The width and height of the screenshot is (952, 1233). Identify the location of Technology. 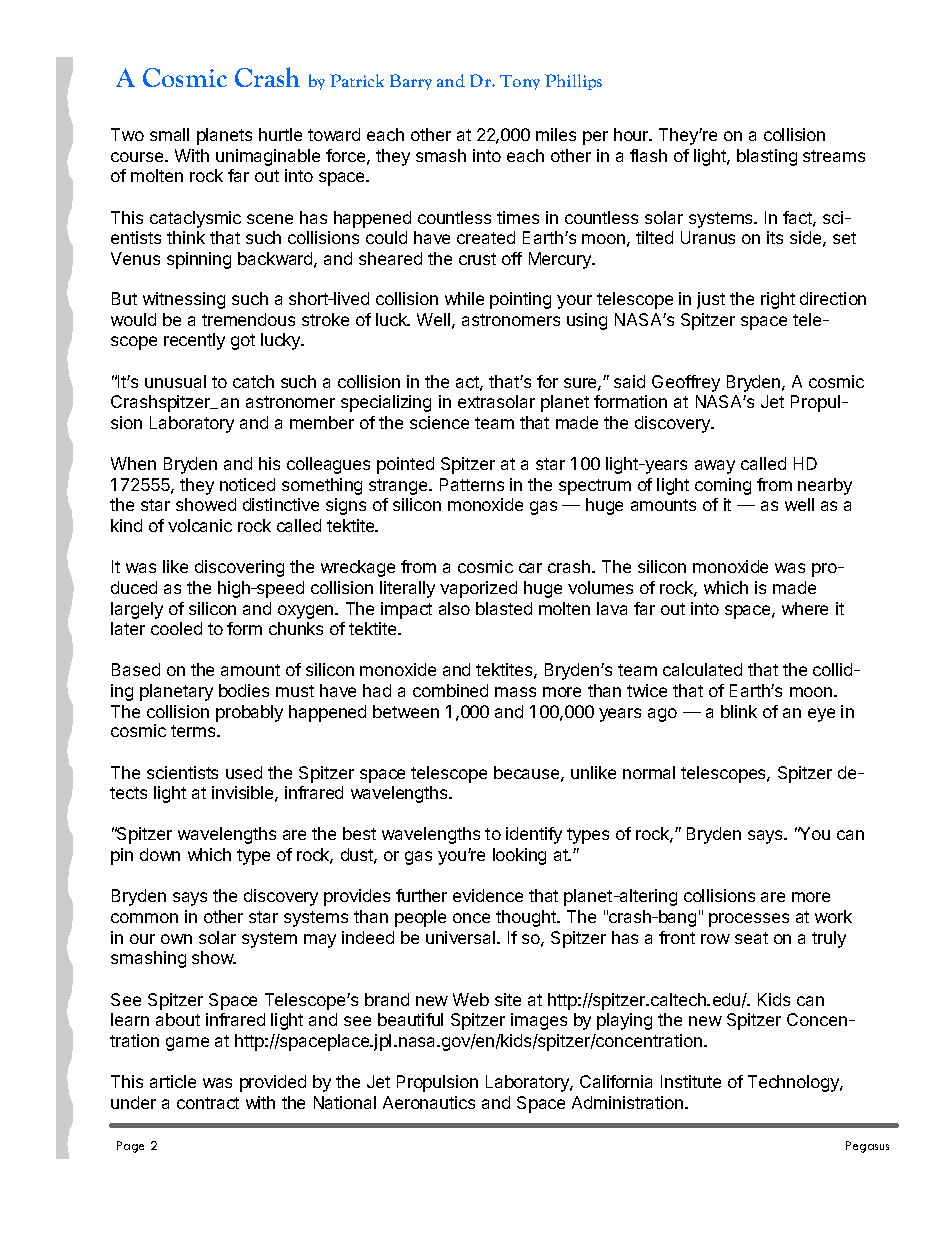
(794, 1083).
